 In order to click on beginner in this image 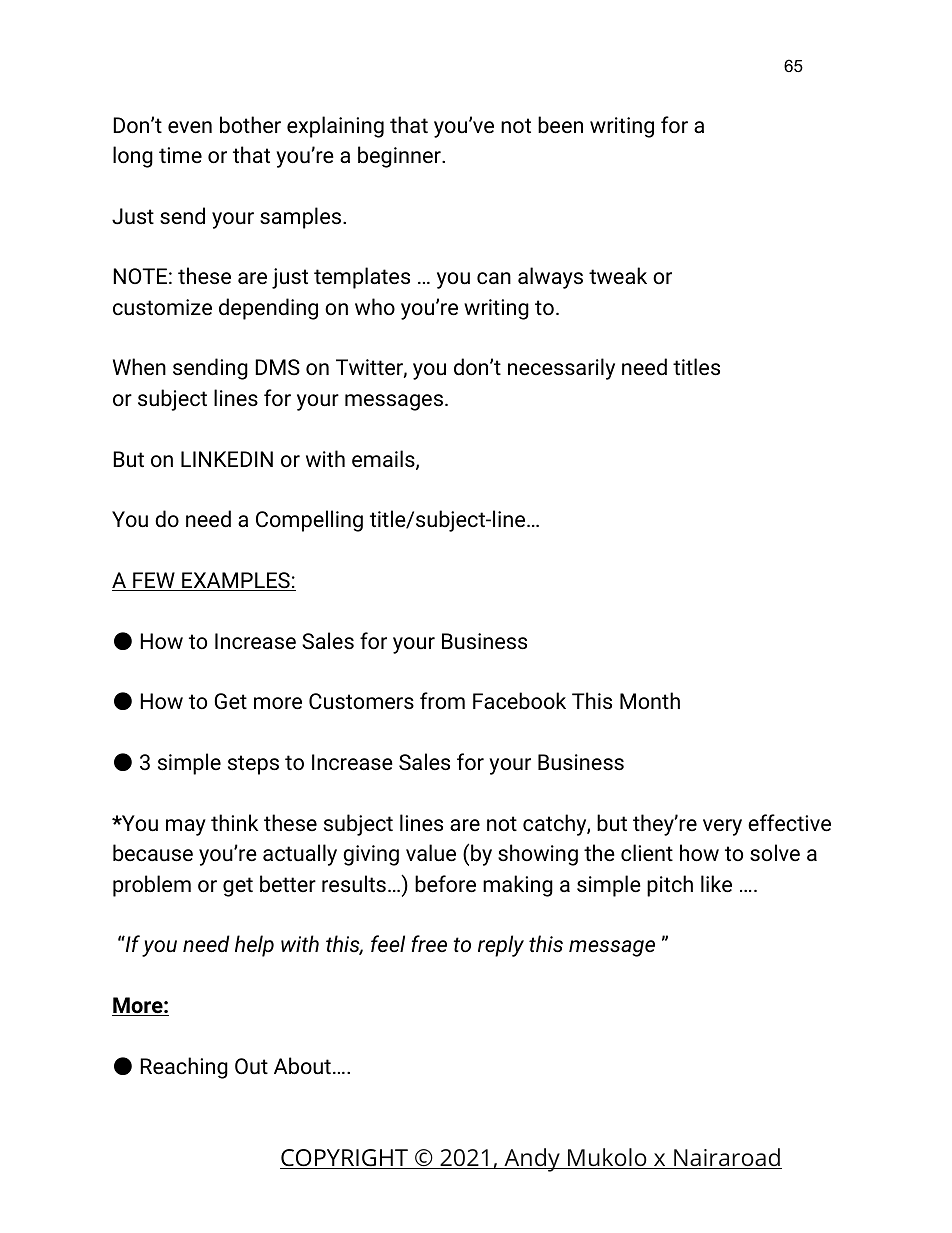, I will do `click(400, 157)`.
